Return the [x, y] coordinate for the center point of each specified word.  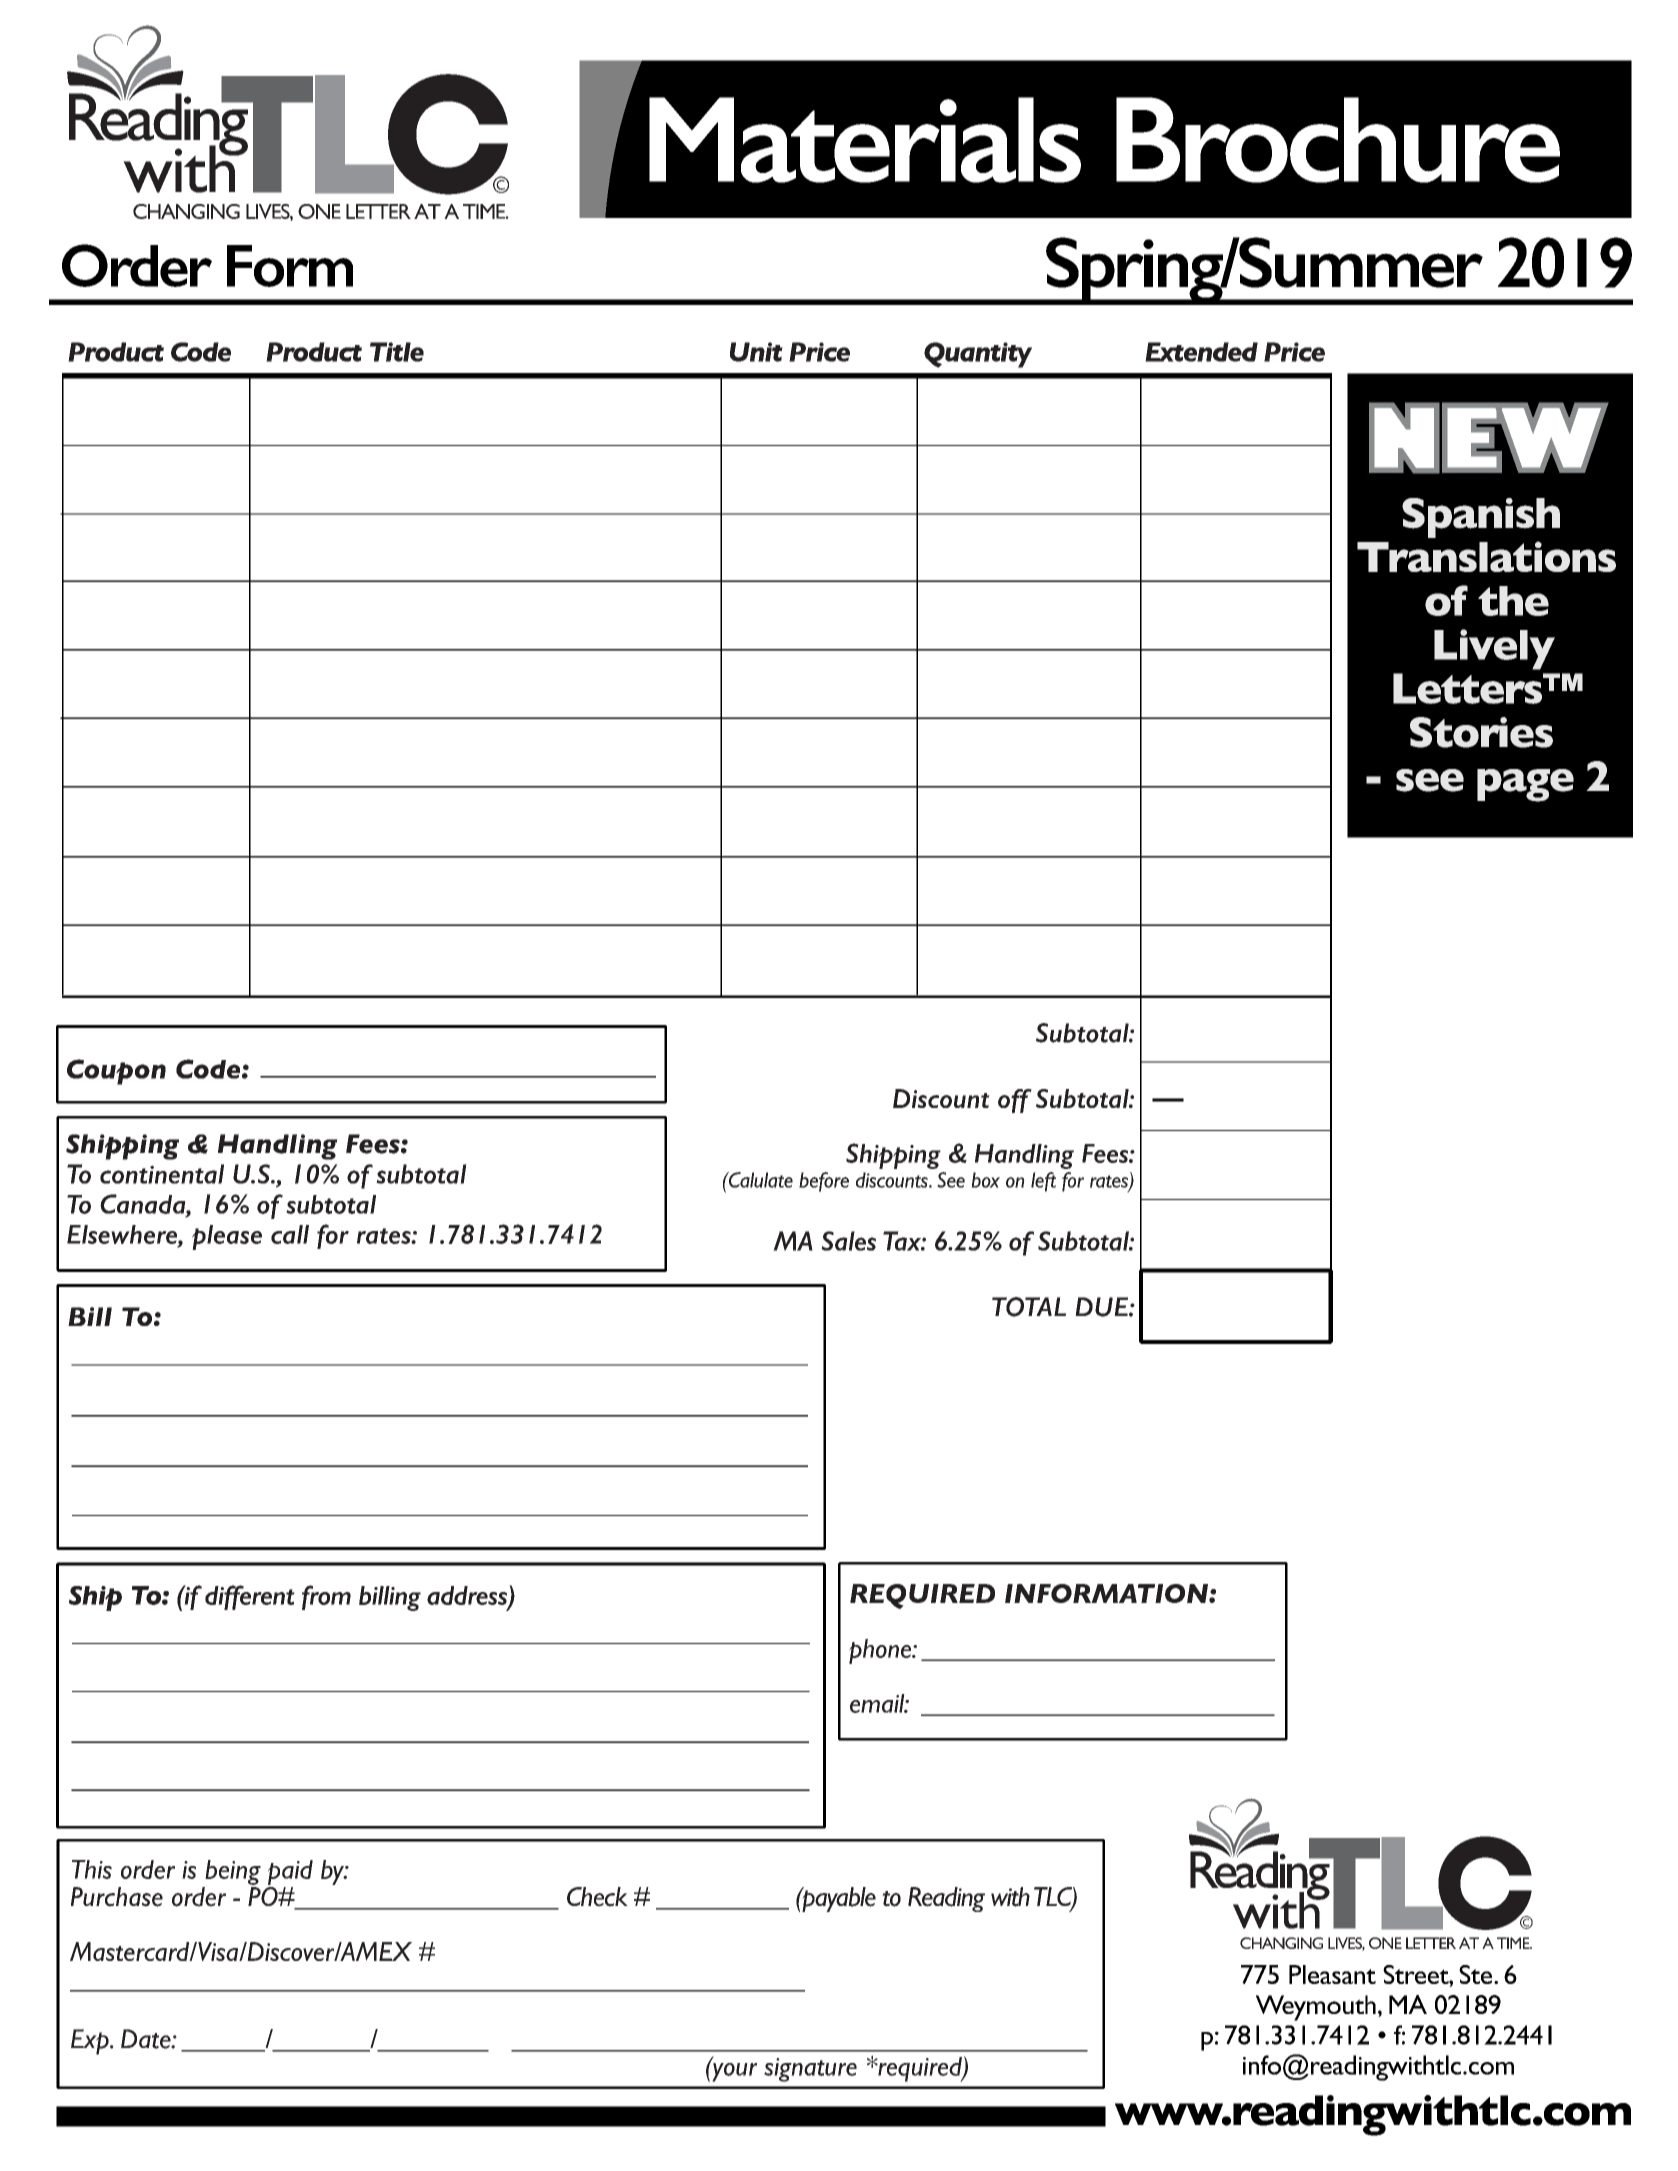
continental [162, 1174]
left [1043, 1182]
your [733, 2071]
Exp [91, 2042]
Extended [1201, 352]
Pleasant [1332, 1974]
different [250, 1597]
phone [881, 1651]
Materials [865, 140]
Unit [756, 352]
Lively [1494, 649]
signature [810, 2070]
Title [397, 352]
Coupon [116, 1072]
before [824, 1182]
